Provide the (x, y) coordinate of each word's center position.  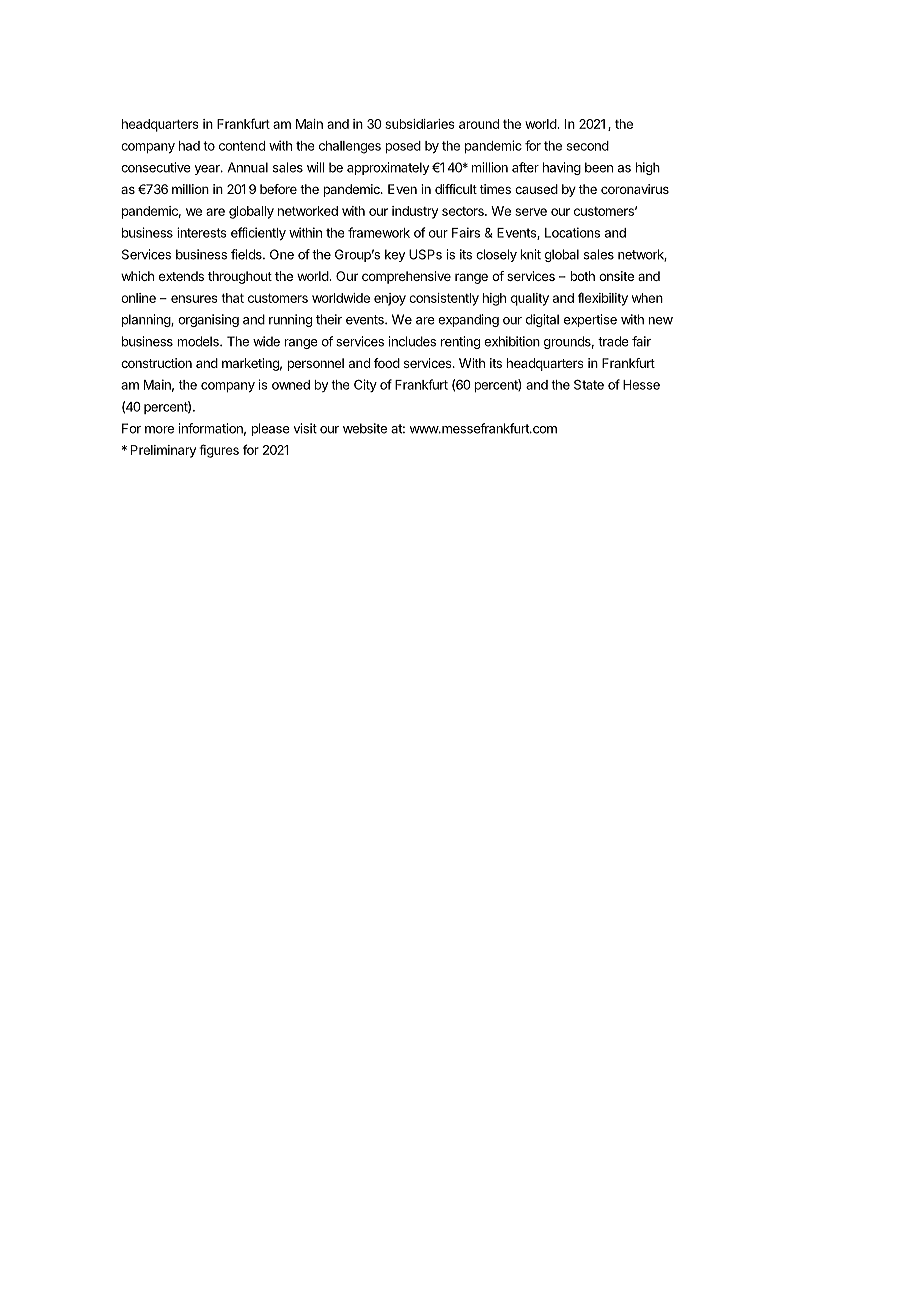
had (189, 146)
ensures (194, 299)
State (589, 384)
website (365, 428)
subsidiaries (420, 124)
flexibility (603, 299)
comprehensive (406, 277)
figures (219, 451)
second (588, 146)
